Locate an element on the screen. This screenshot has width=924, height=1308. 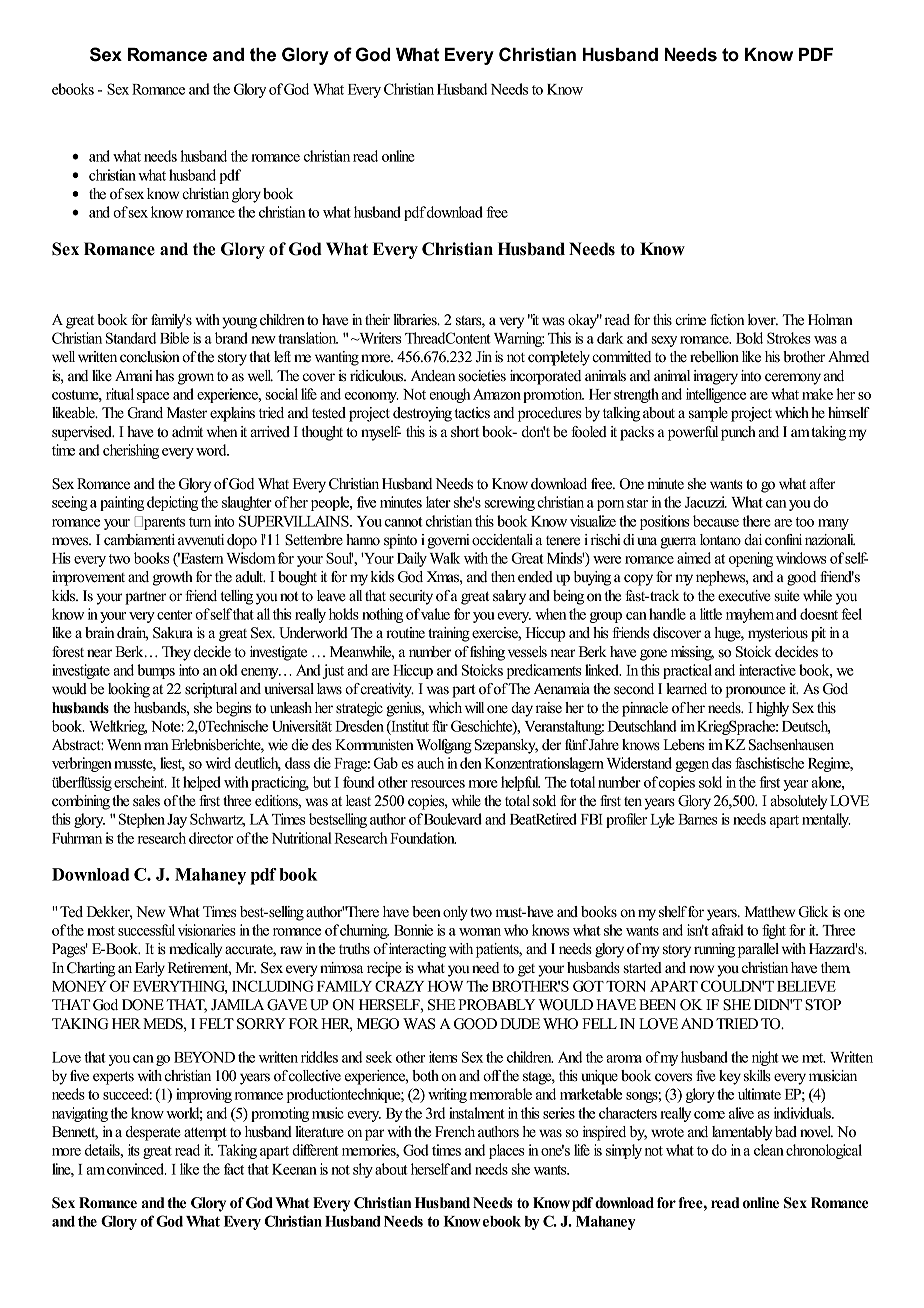
Jin is located at coordinates (484, 357).
